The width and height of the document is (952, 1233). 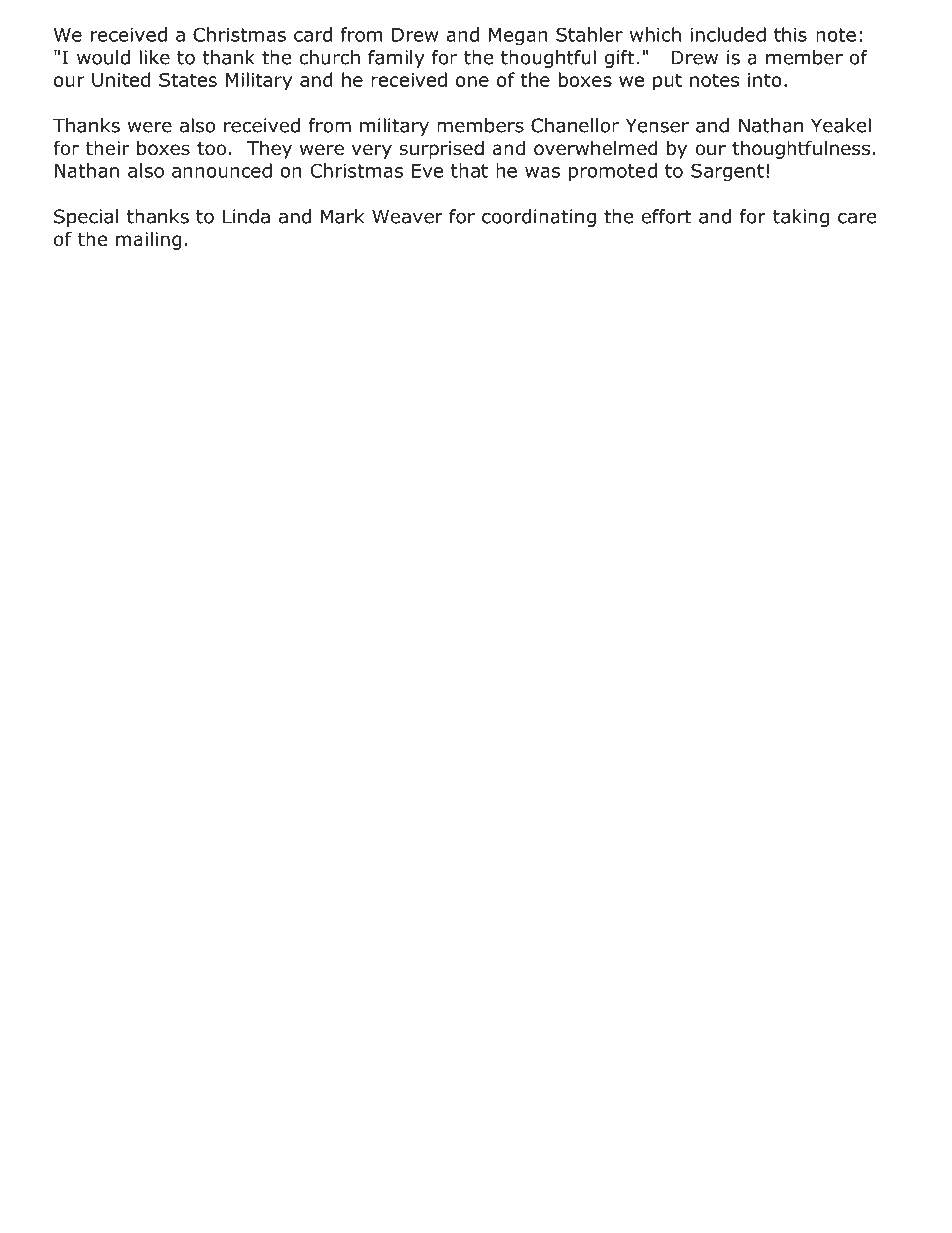 What do you see at coordinates (518, 36) in the document?
I see `Megan` at bounding box center [518, 36].
